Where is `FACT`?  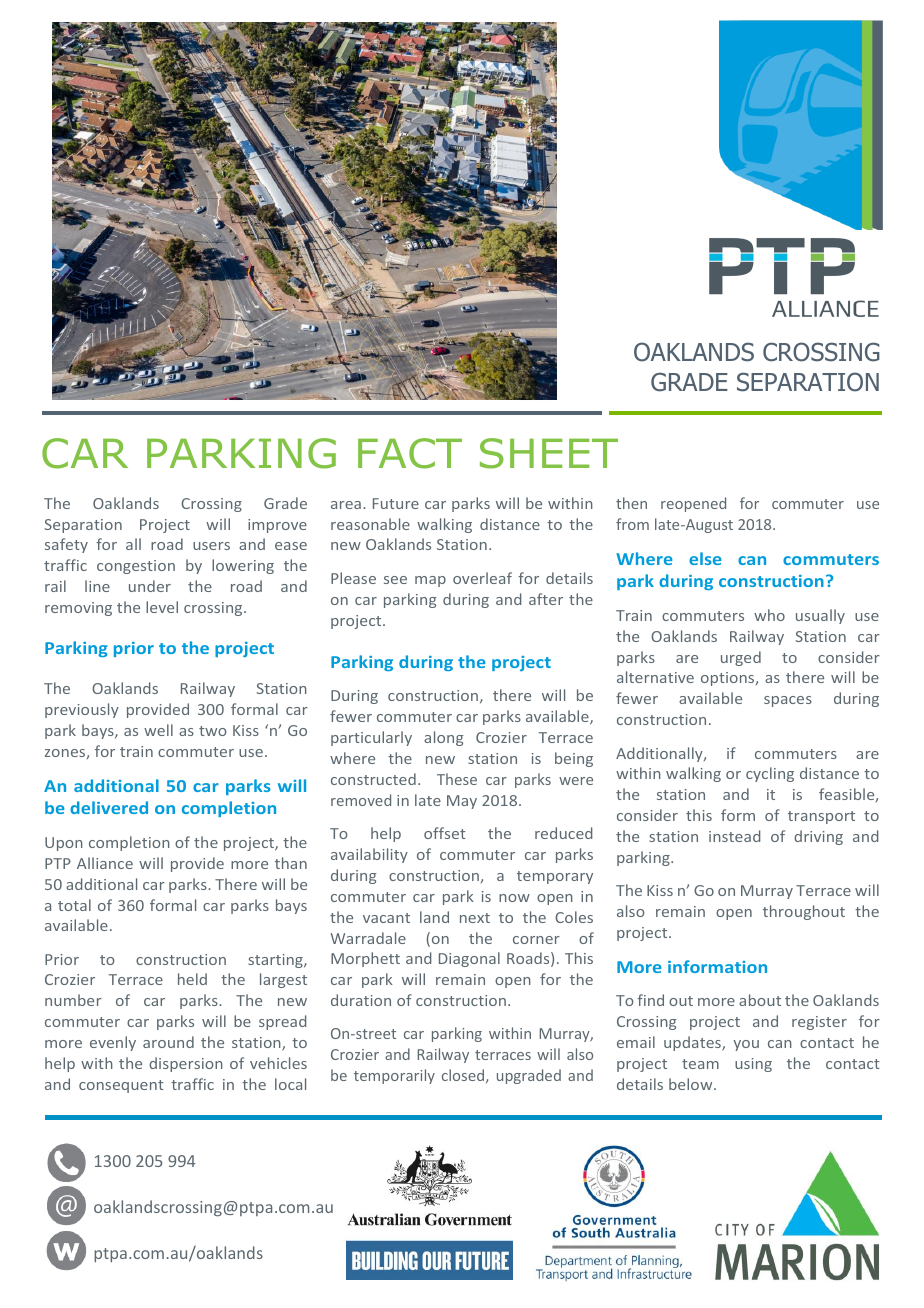
FACT is located at coordinates (410, 453).
